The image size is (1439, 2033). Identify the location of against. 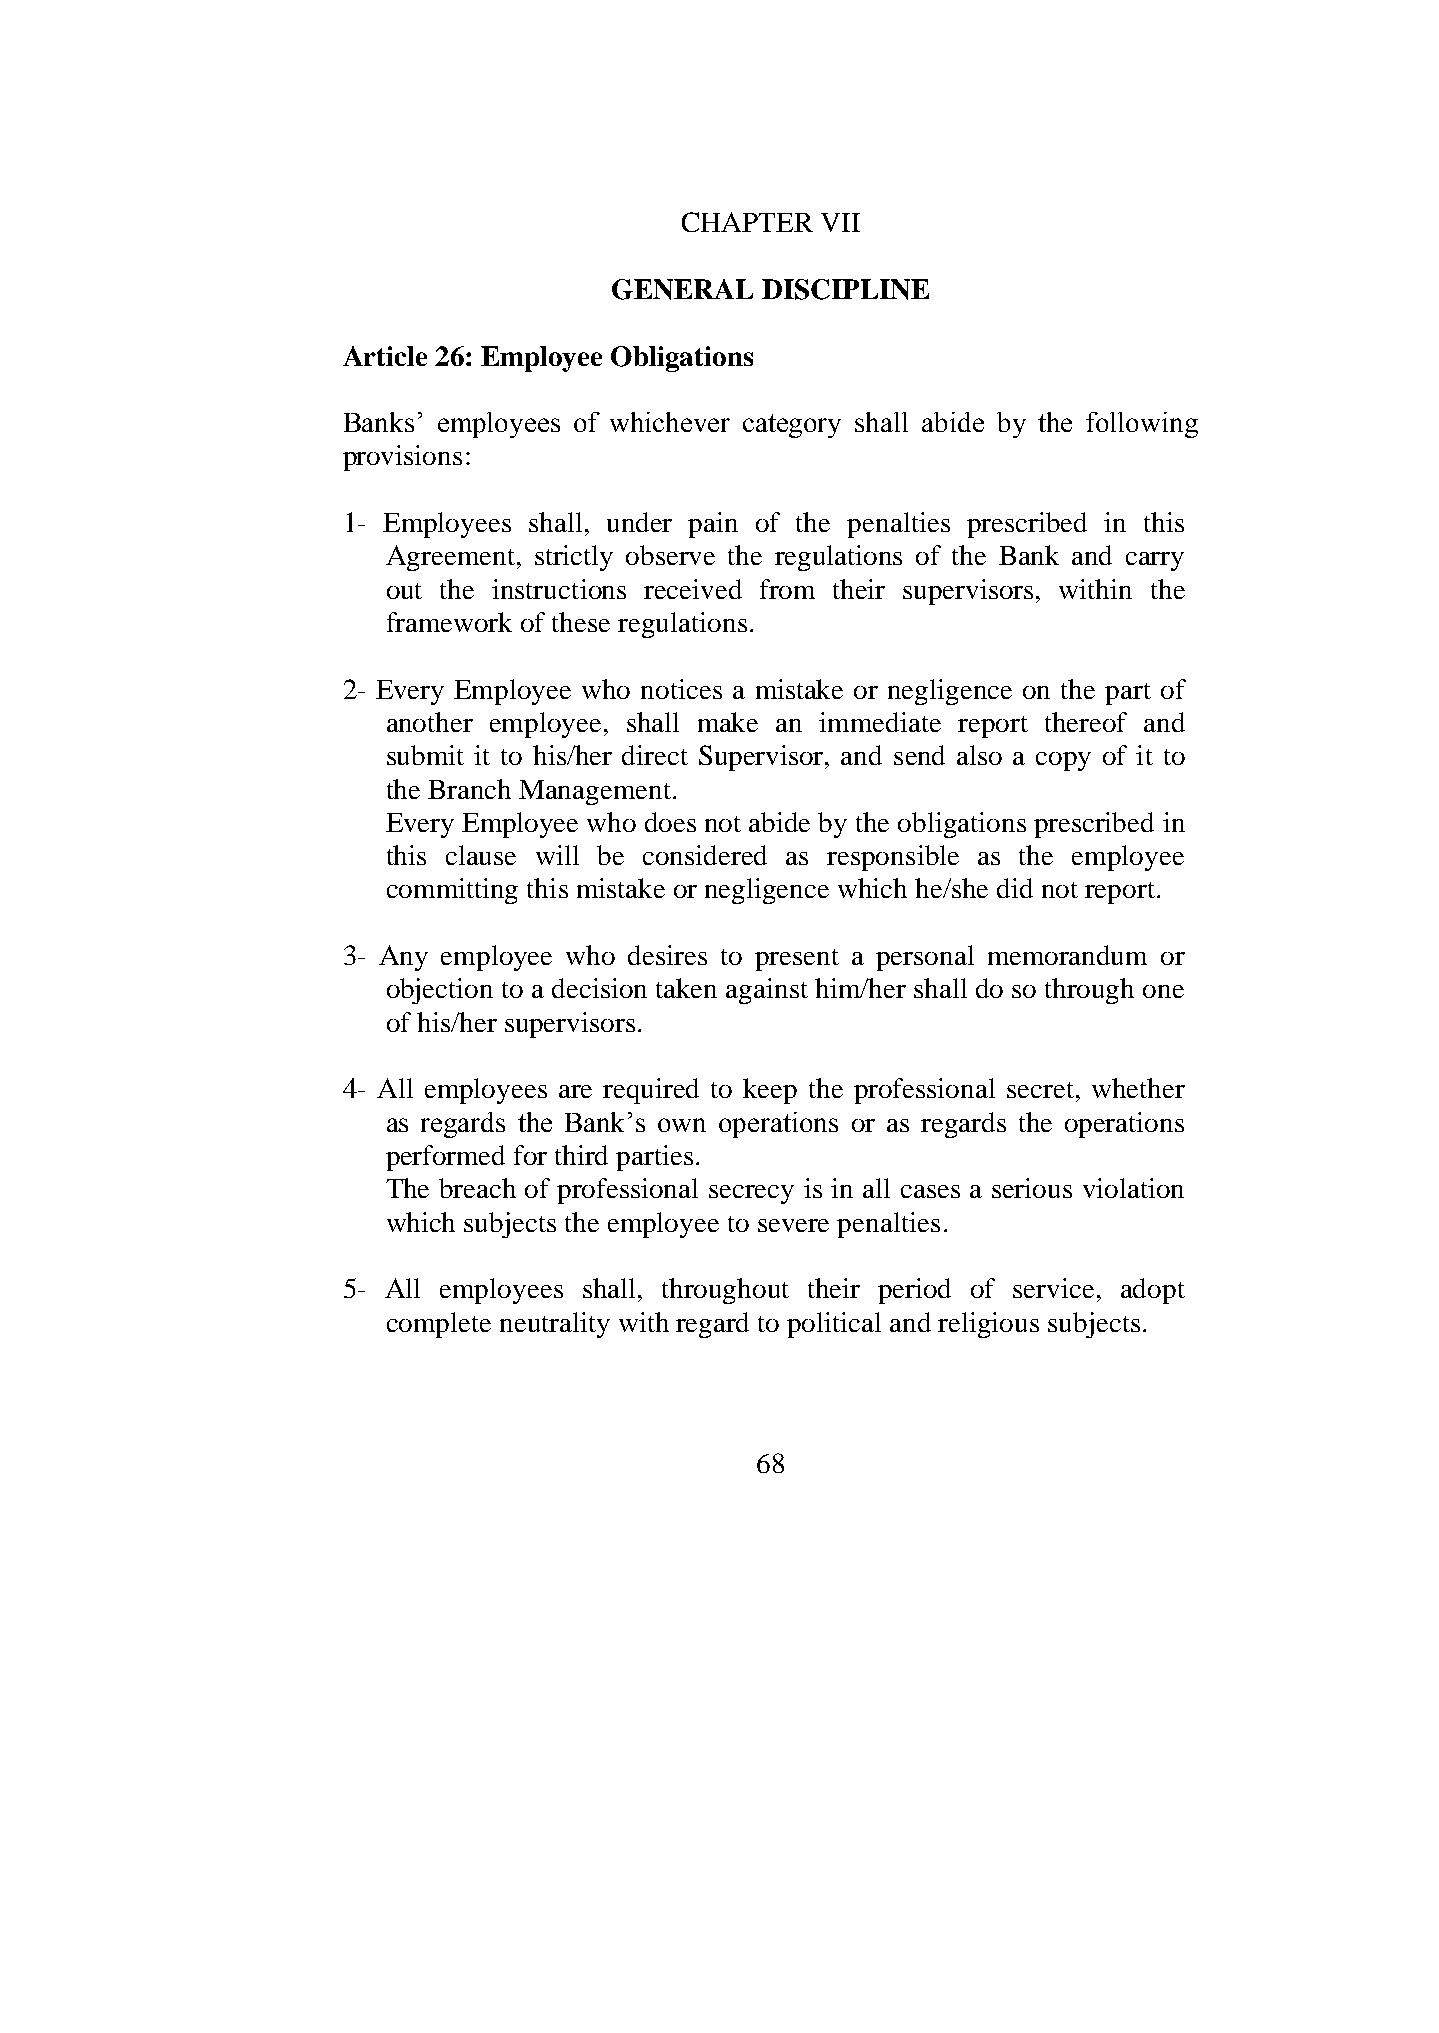
(767, 991).
